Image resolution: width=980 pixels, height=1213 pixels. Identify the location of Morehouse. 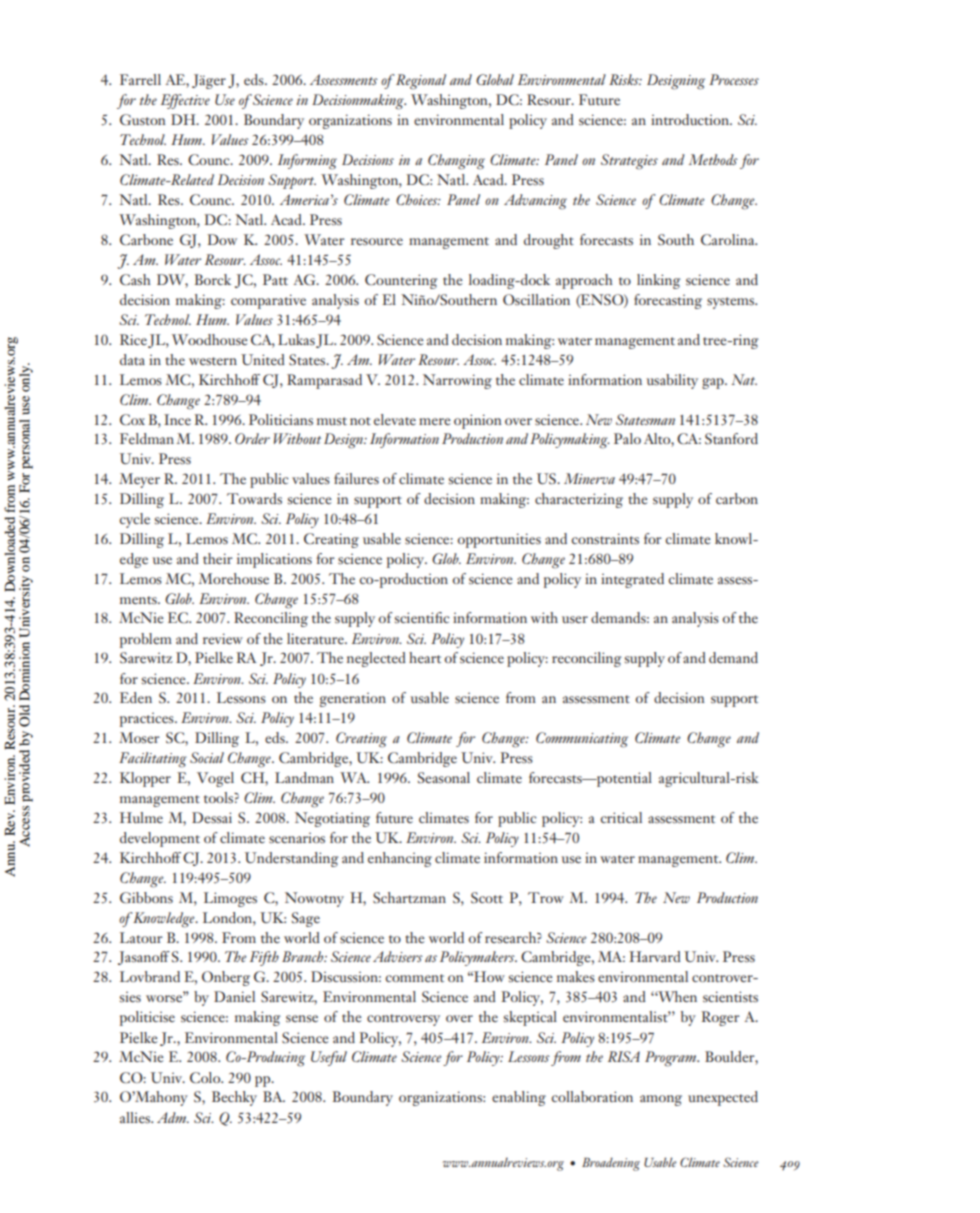
(233, 578).
